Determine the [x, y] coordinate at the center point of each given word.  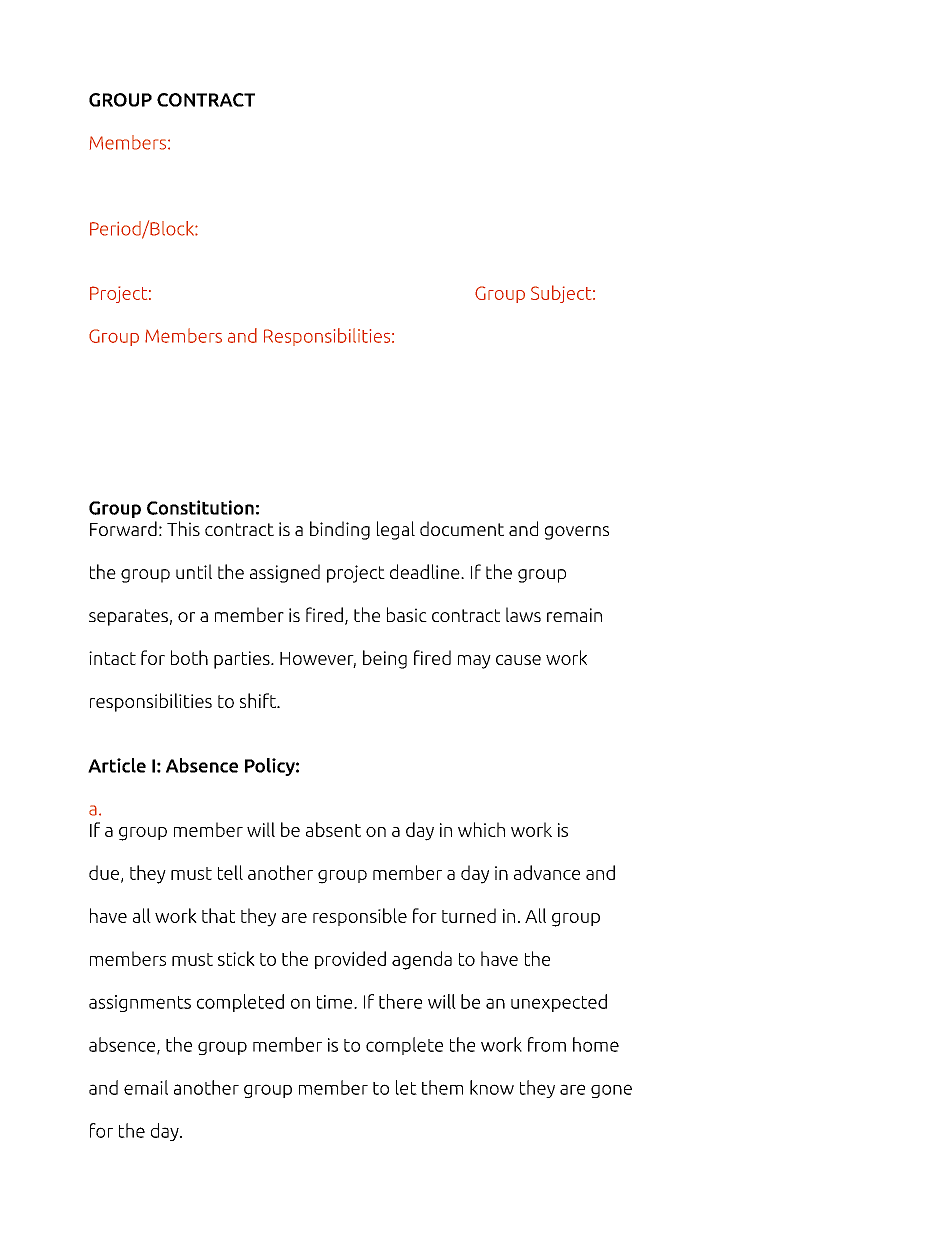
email [146, 1087]
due [104, 872]
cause [518, 660]
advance [547, 872]
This [183, 528]
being [385, 659]
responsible [360, 917]
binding [340, 530]
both [189, 657]
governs [577, 533]
